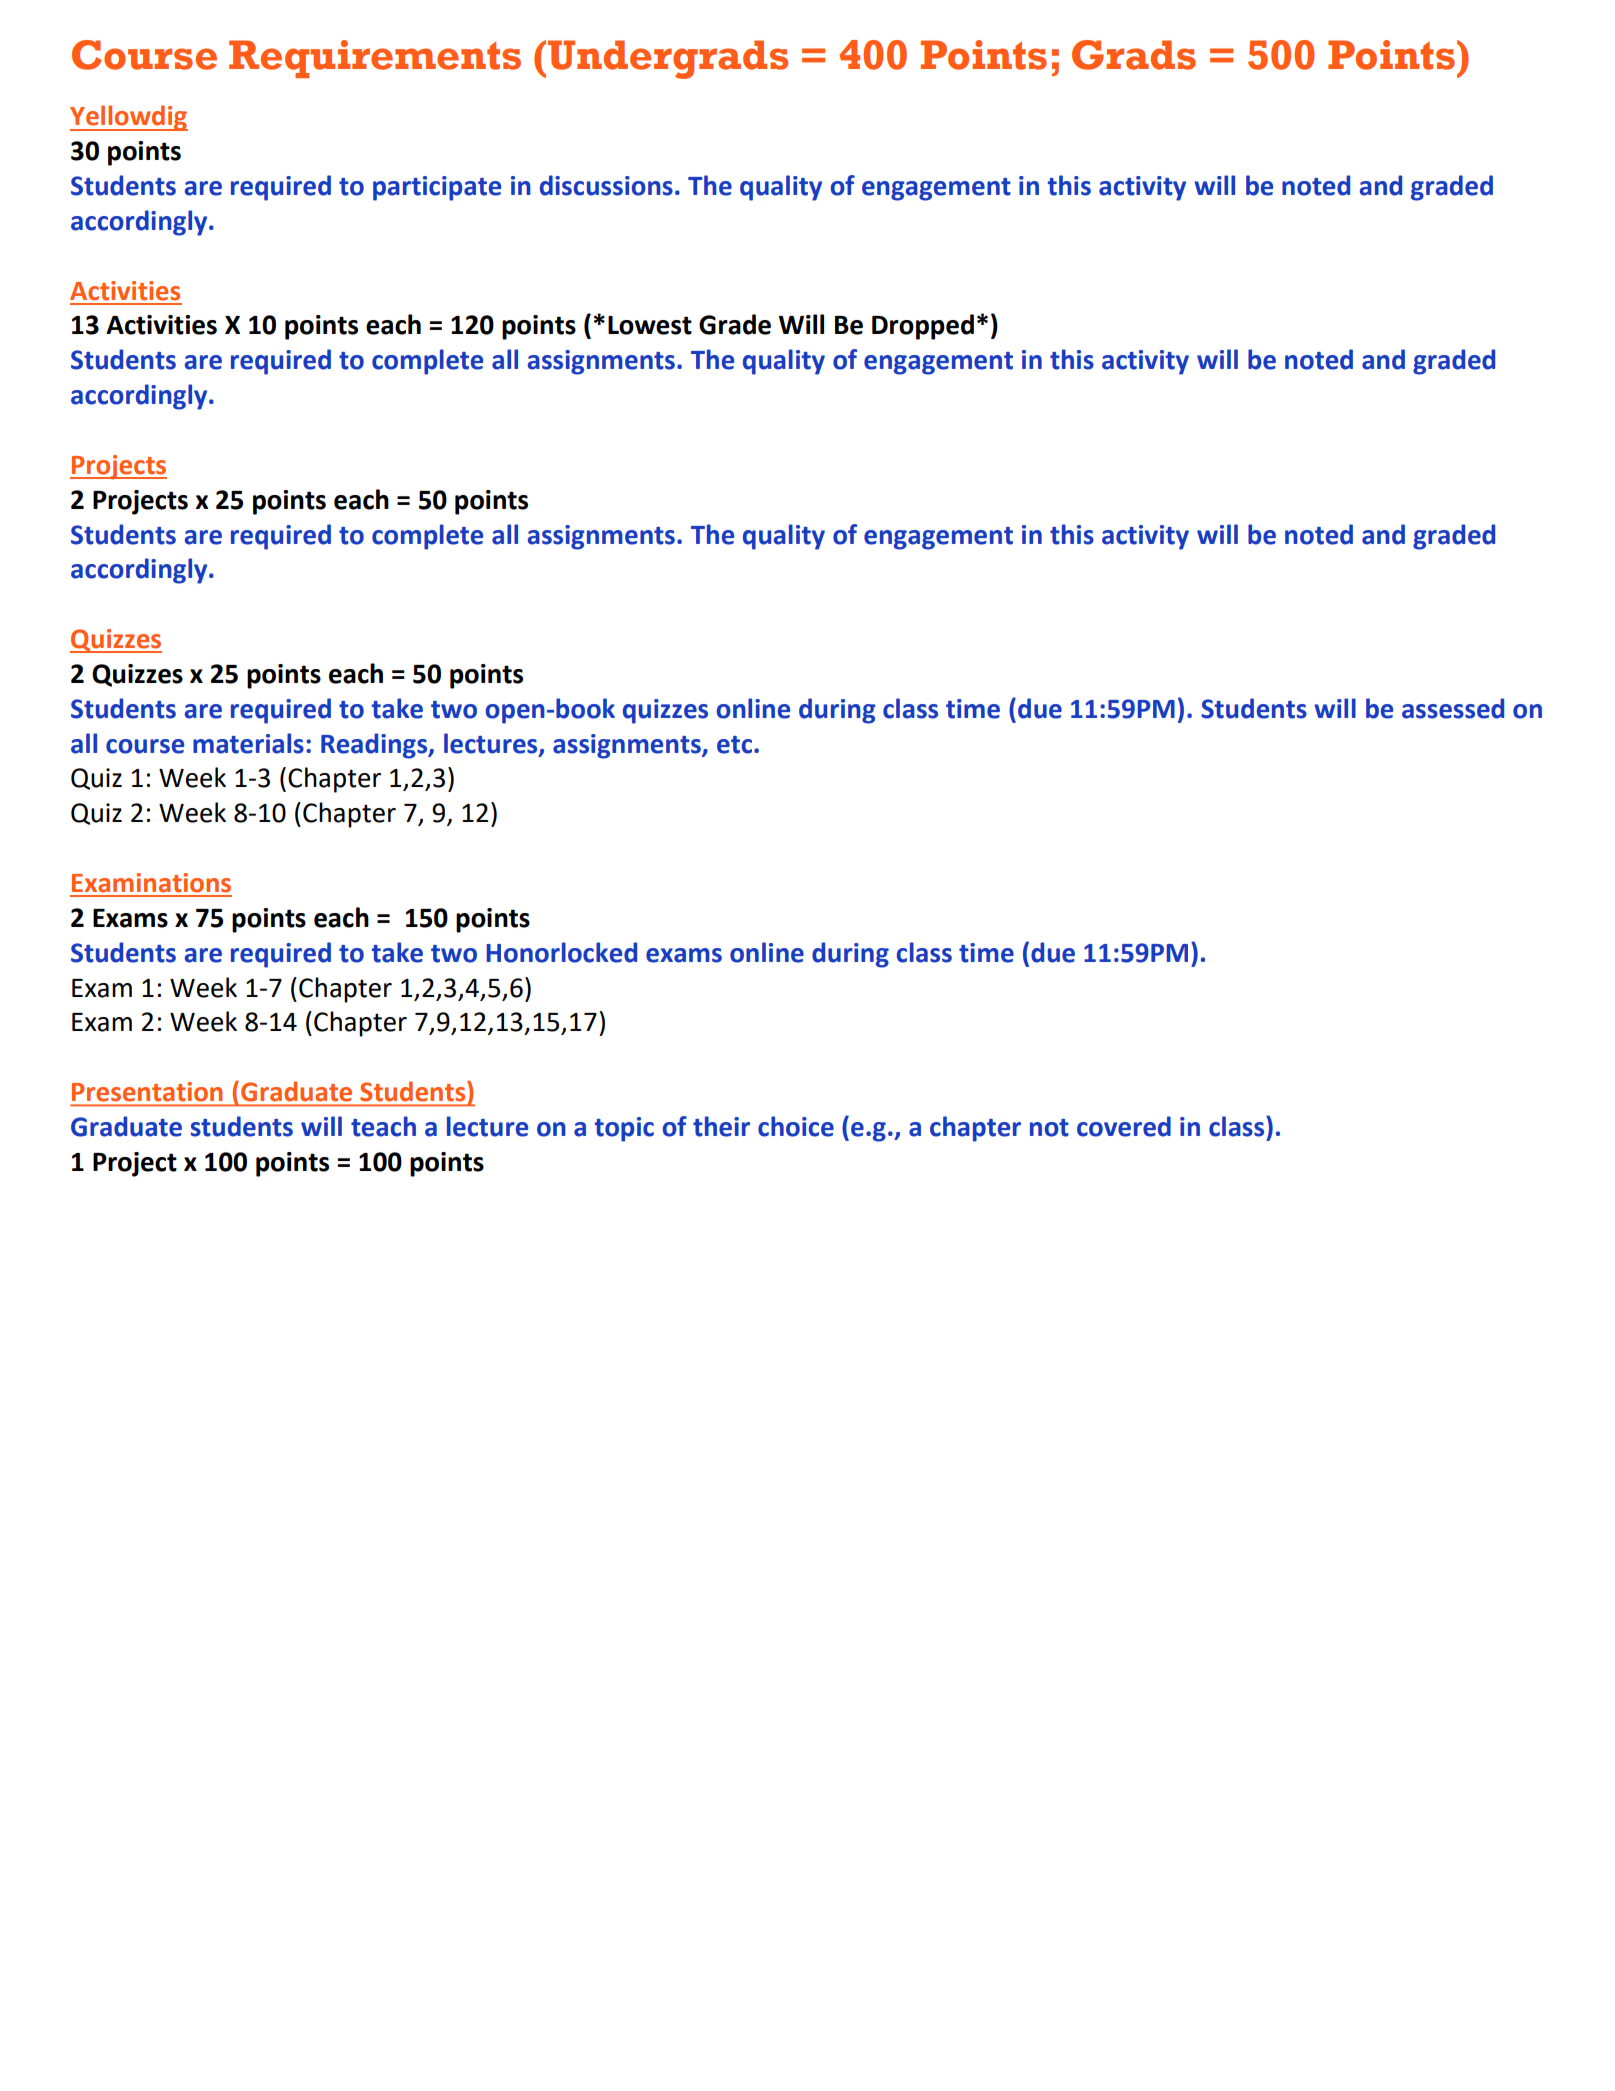 The image size is (1615, 2091). Describe the element at coordinates (721, 1126) in the image. I see `their` at that location.
